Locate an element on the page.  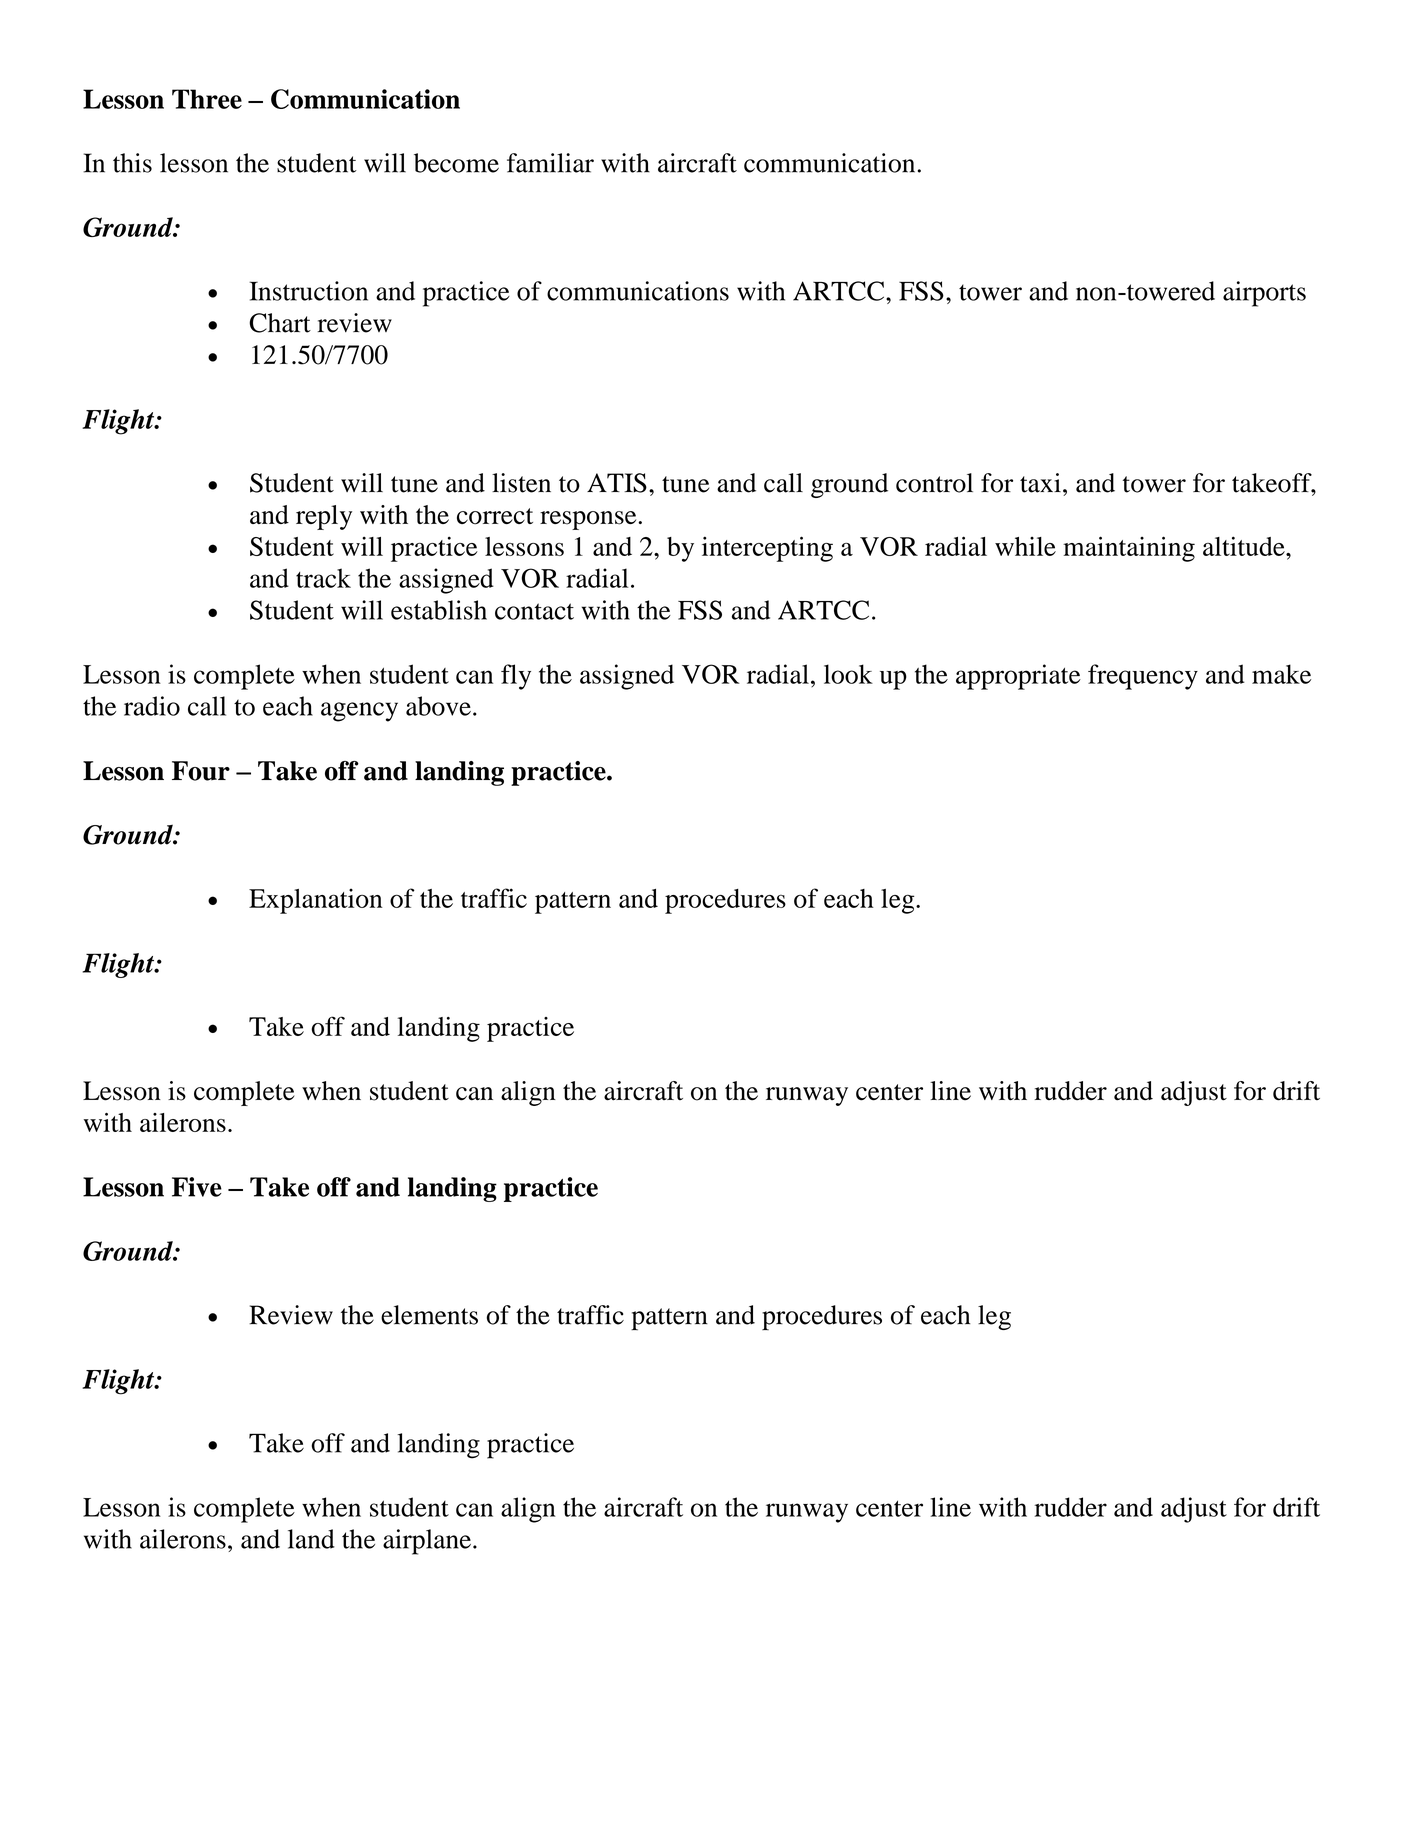
look is located at coordinates (848, 674).
